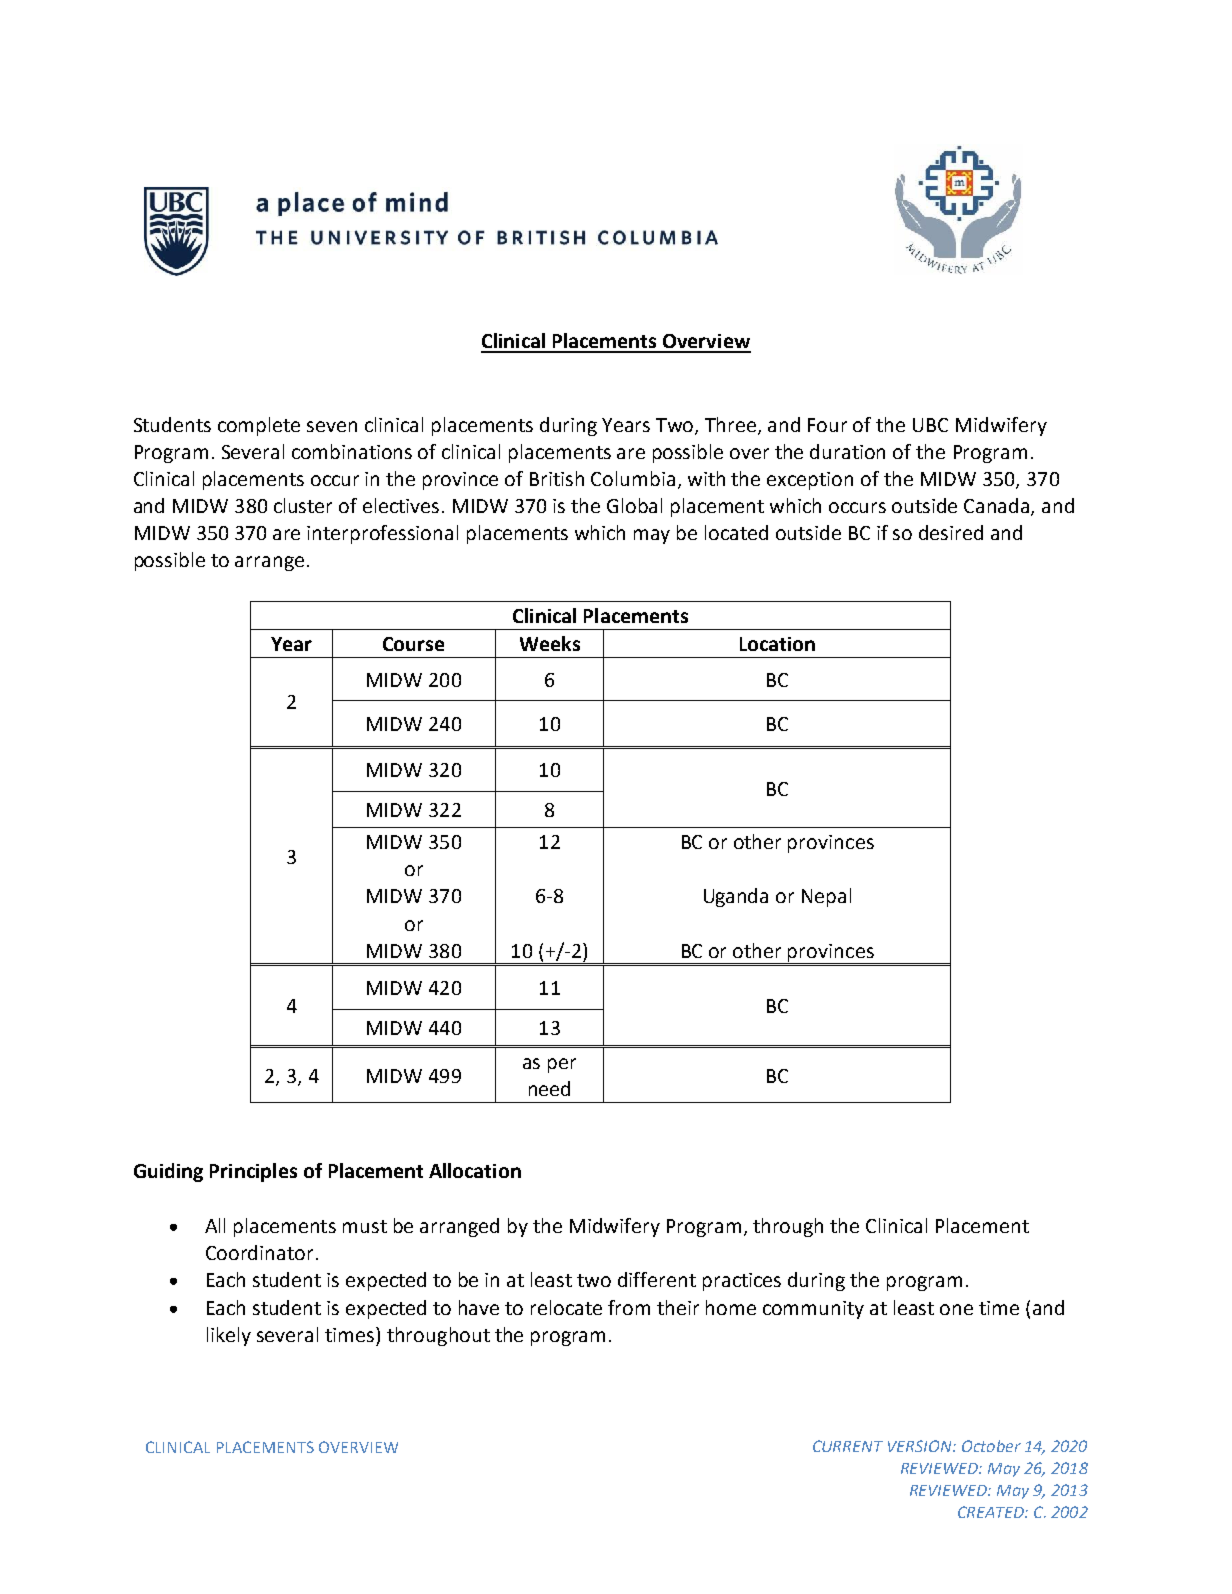 Image resolution: width=1232 pixels, height=1594 pixels. What do you see at coordinates (826, 897) in the document?
I see `Nepal` at bounding box center [826, 897].
